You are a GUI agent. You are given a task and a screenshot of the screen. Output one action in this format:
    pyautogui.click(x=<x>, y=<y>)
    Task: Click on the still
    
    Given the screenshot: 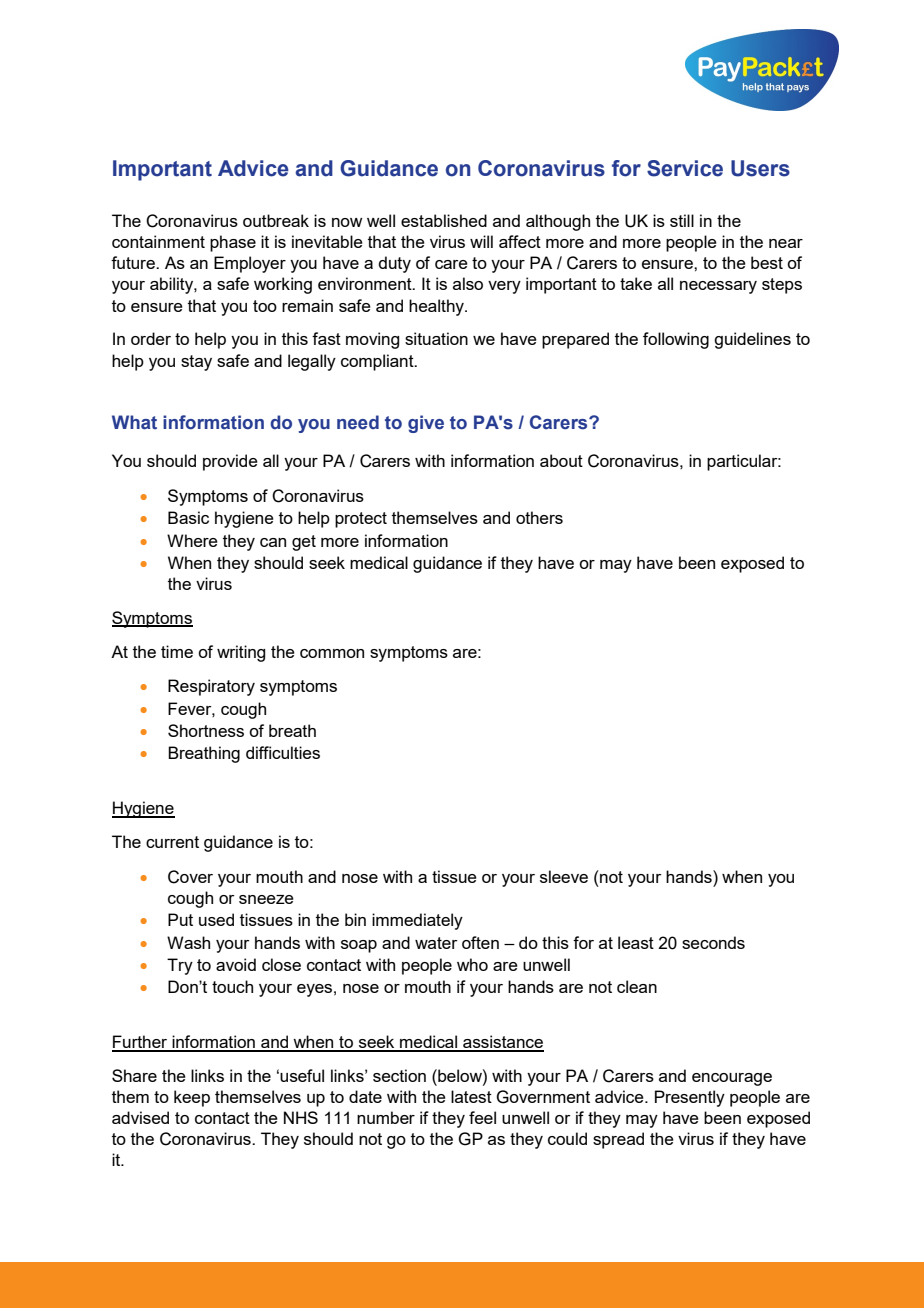 What is the action you would take?
    pyautogui.click(x=682, y=220)
